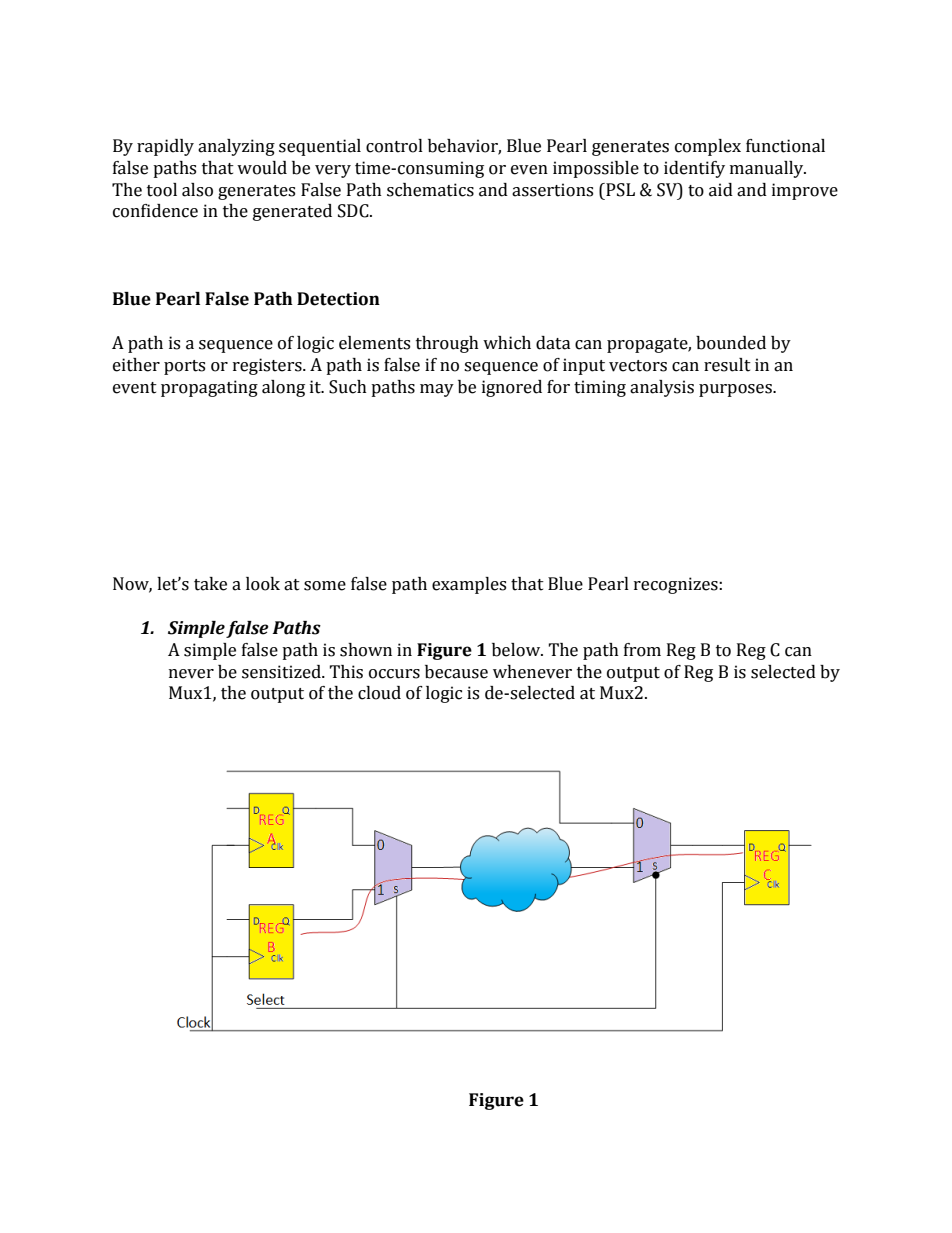 This screenshot has width=952, height=1233. Describe the element at coordinates (282, 672) in the screenshot. I see `sensitized` at that location.
